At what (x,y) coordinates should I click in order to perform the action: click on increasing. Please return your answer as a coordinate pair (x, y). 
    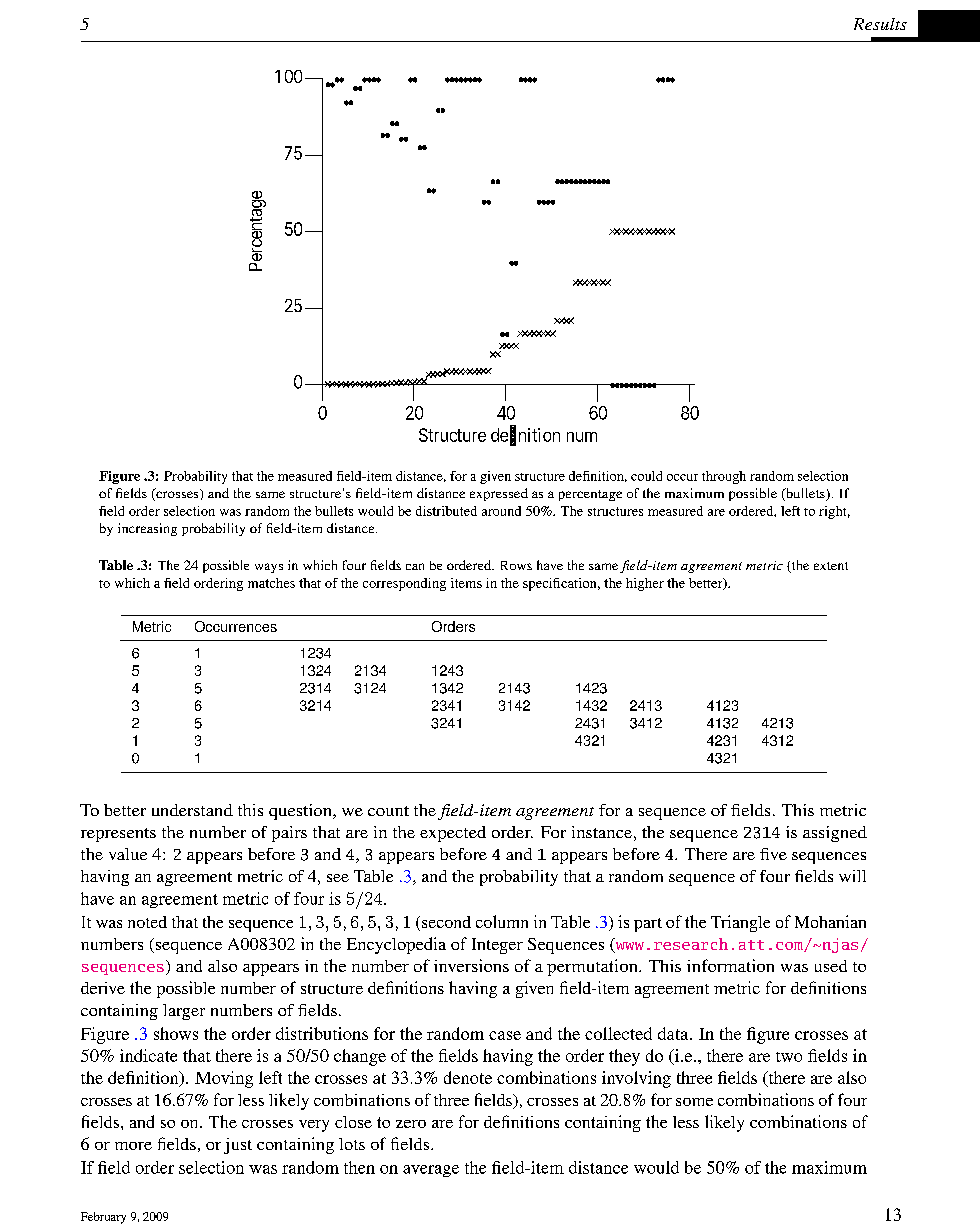
    Looking at the image, I should click on (147, 529).
